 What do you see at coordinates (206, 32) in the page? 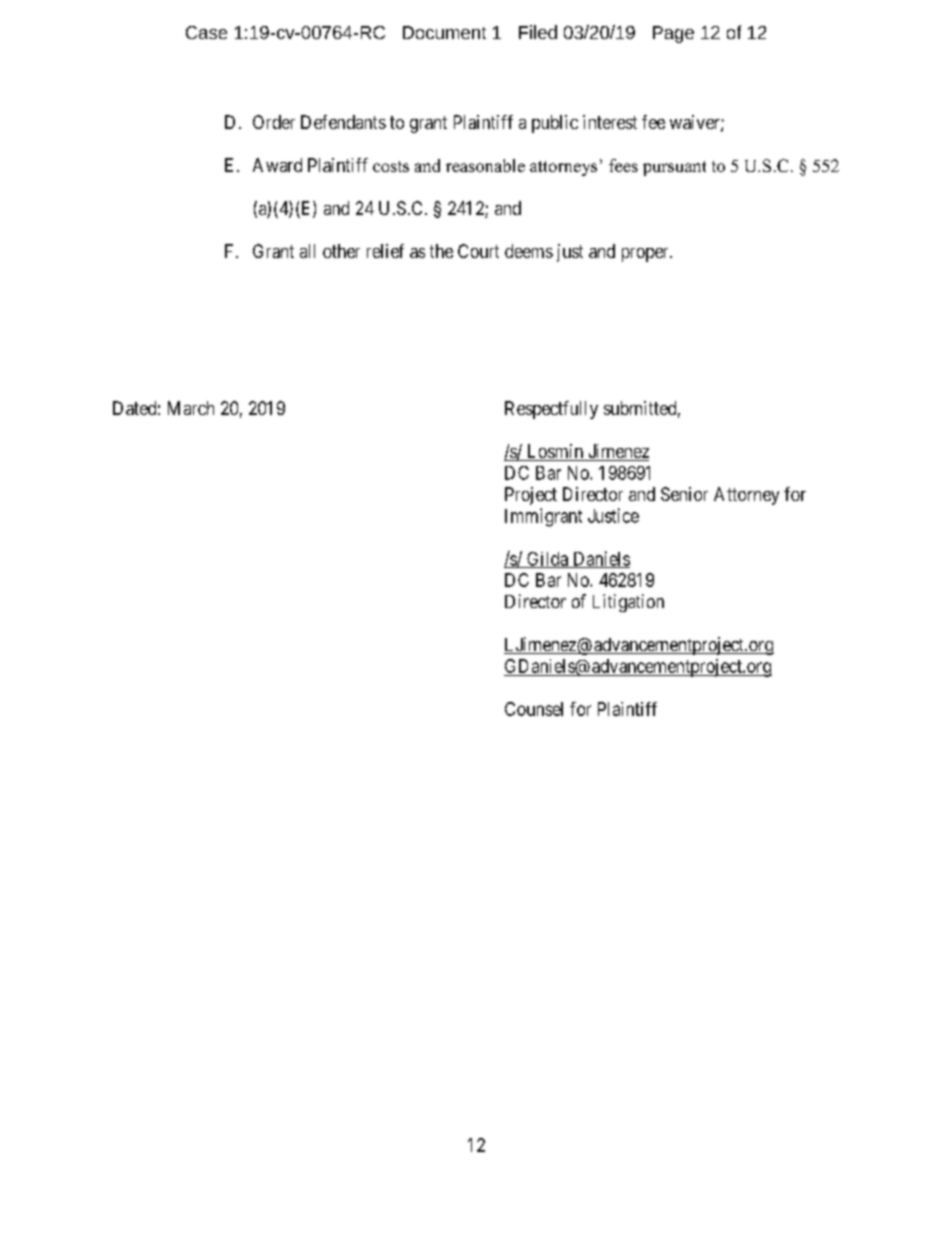
I see `Case` at bounding box center [206, 32].
